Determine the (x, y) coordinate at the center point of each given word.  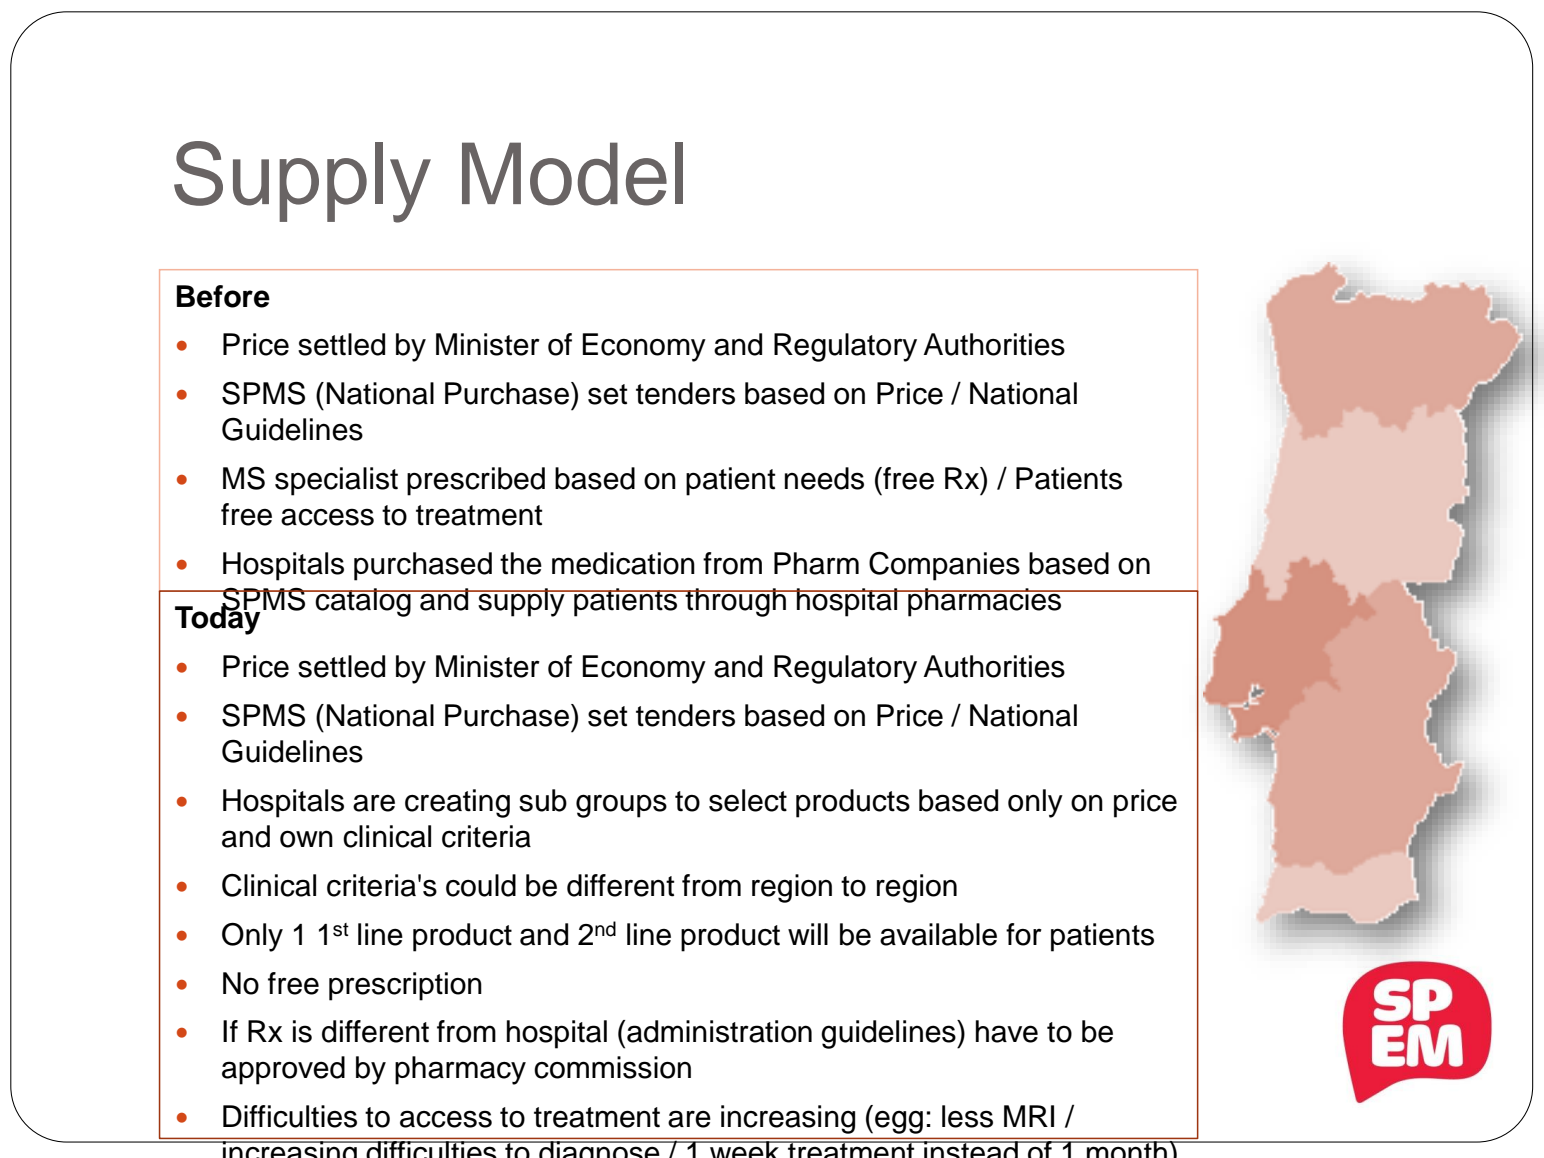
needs (824, 478)
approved (283, 1070)
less (967, 1116)
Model (572, 174)
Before (223, 296)
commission (612, 1067)
